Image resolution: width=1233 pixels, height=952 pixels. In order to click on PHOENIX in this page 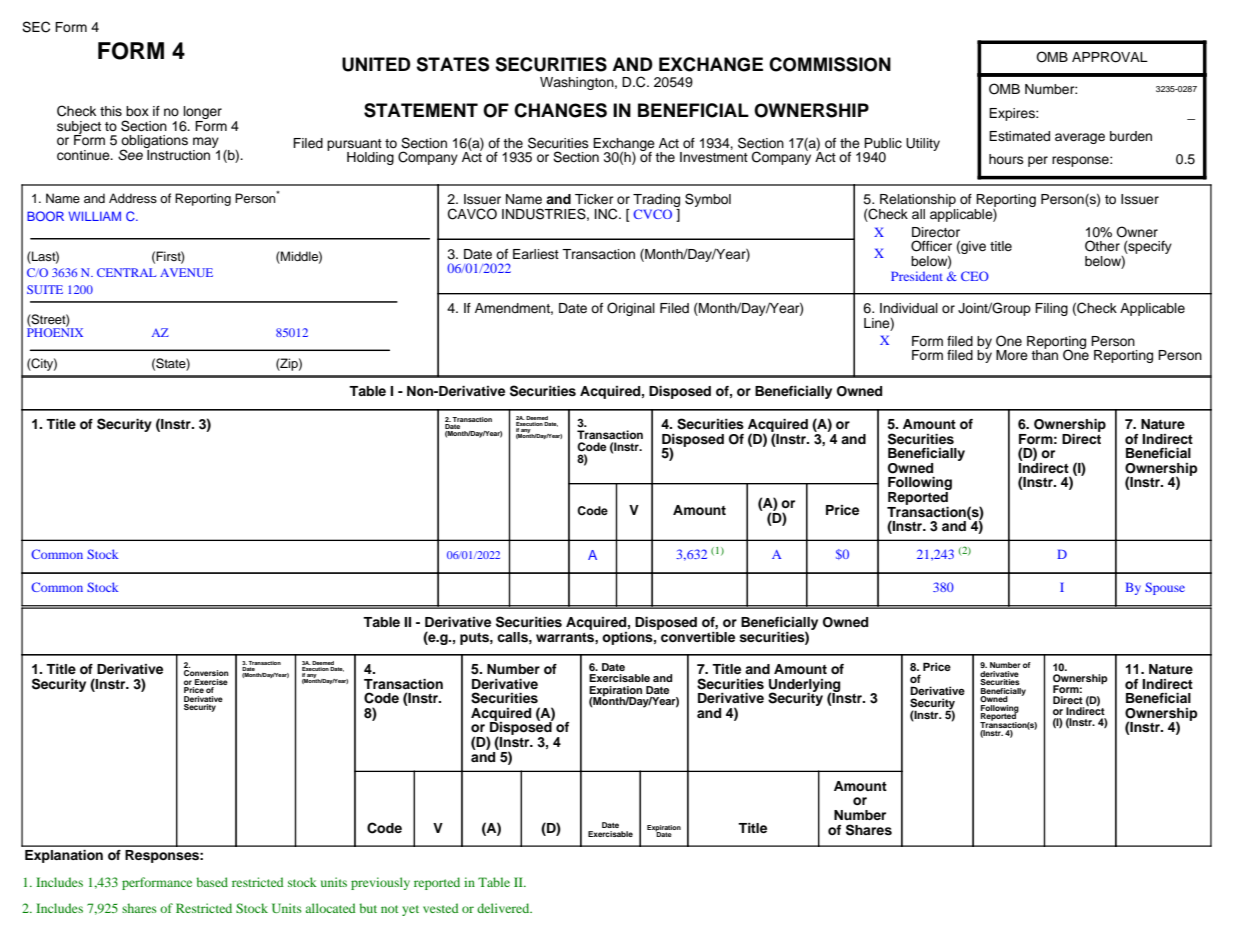, I will do `click(55, 331)`.
